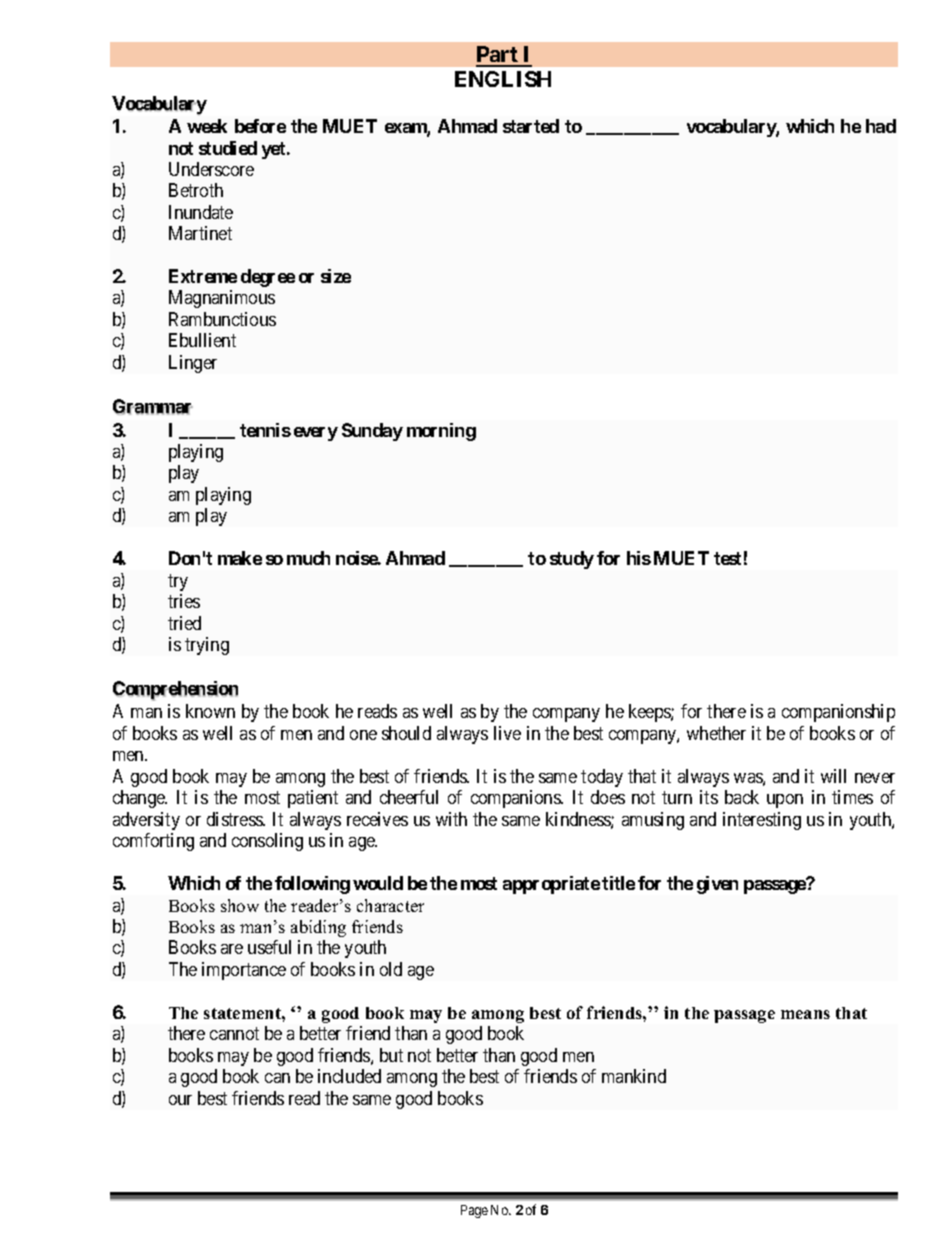  Describe the element at coordinates (193, 364) in the document. I see `Linger` at that location.
